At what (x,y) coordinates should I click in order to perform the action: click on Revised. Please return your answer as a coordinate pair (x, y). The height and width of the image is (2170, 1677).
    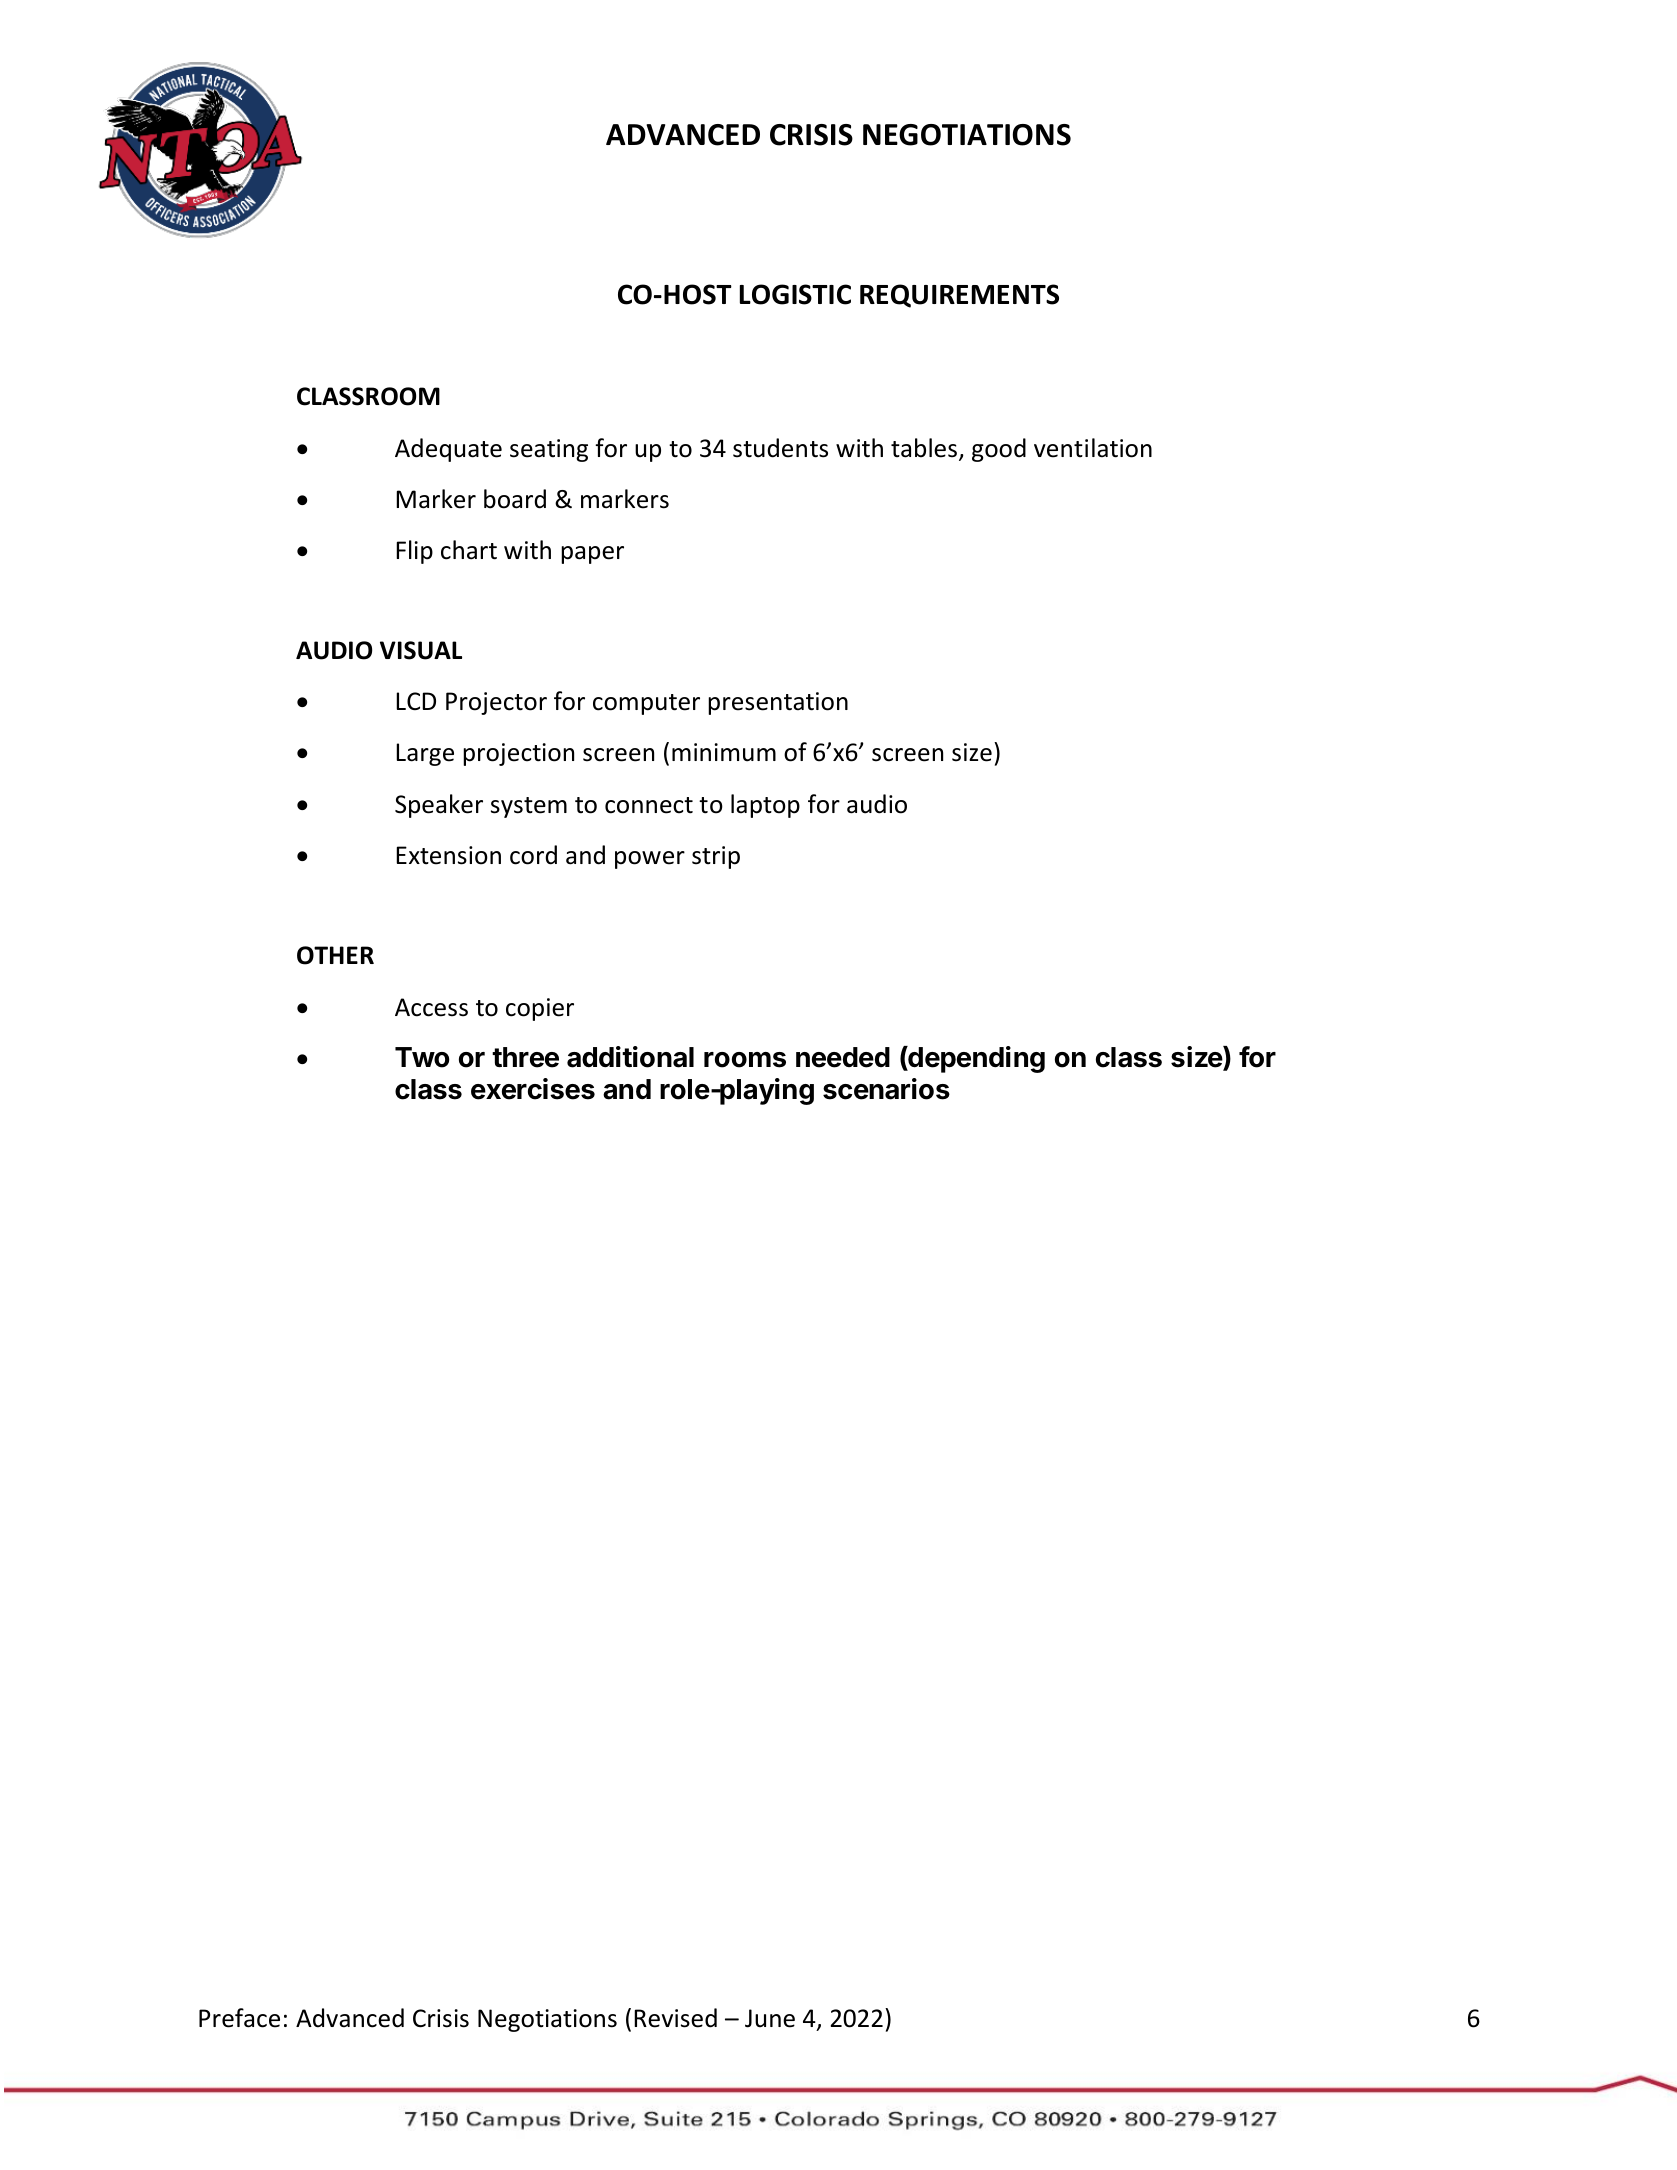
    Looking at the image, I should click on (675, 2018).
